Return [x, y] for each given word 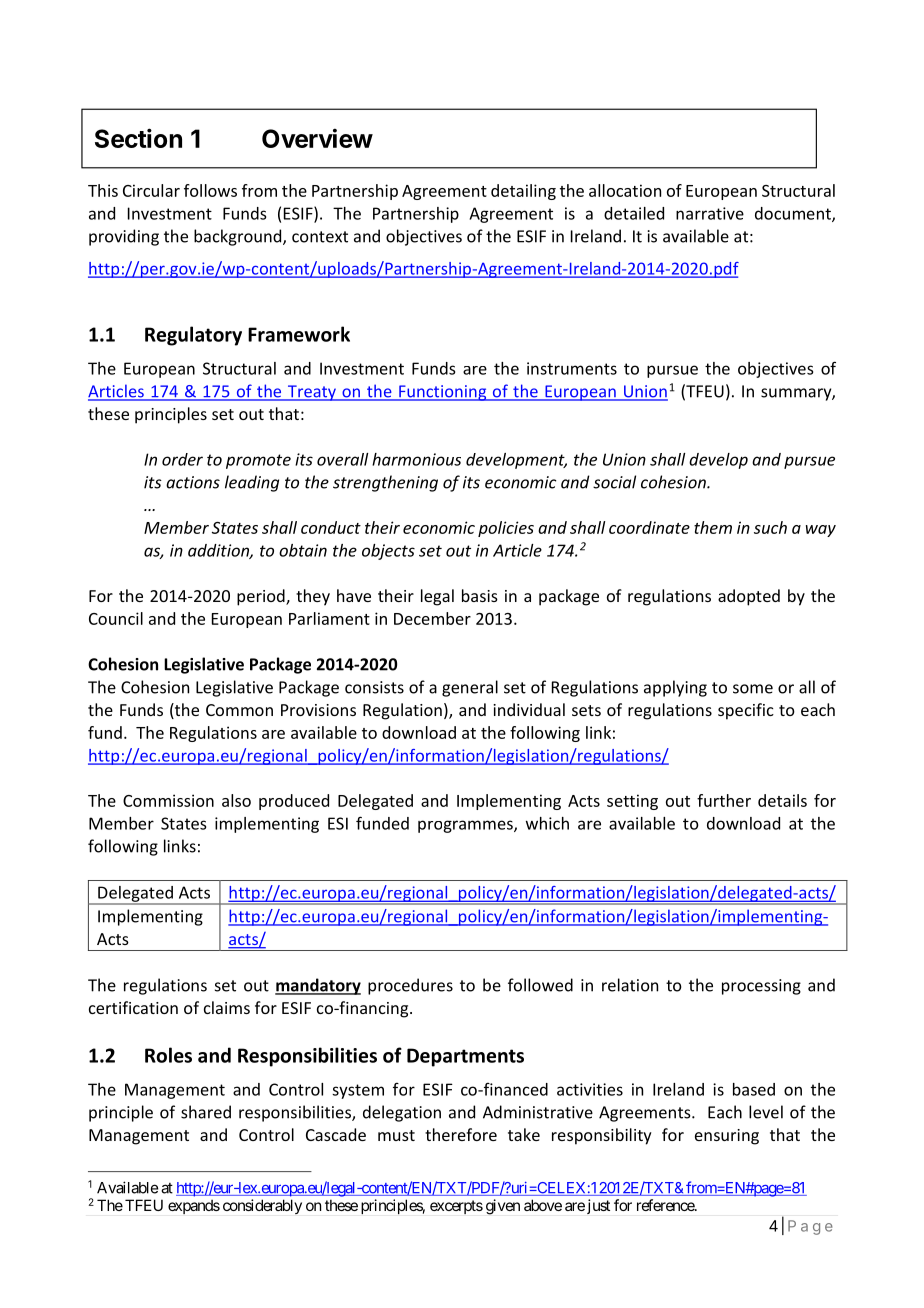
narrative [710, 213]
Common [239, 710]
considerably [262, 1206]
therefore [461, 1134]
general [470, 688]
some [753, 689]
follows [210, 190]
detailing [523, 192]
